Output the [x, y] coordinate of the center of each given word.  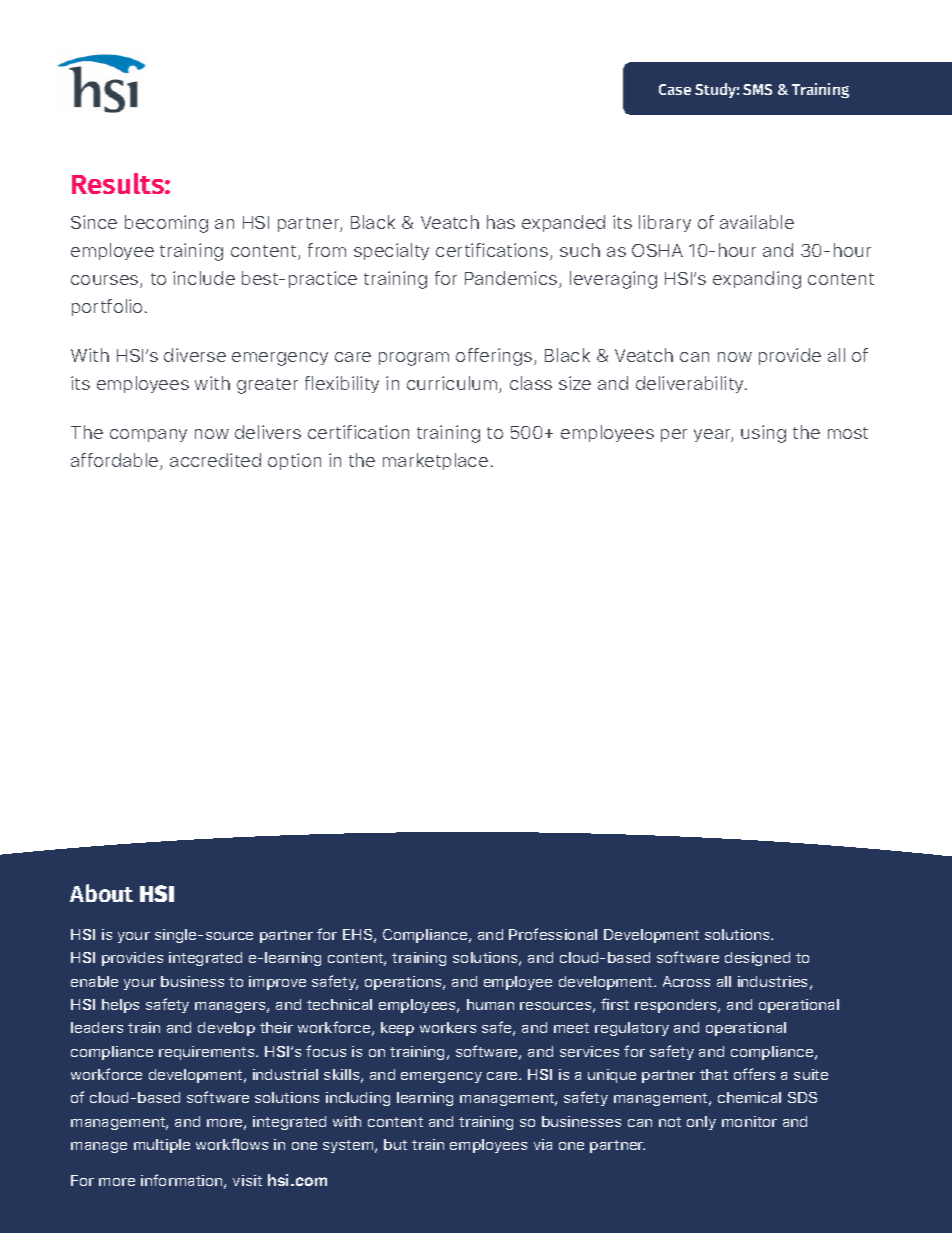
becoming [166, 224]
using [763, 434]
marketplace [435, 461]
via [543, 1144]
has [501, 222]
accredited [215, 460]
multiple [162, 1146]
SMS [757, 89]
